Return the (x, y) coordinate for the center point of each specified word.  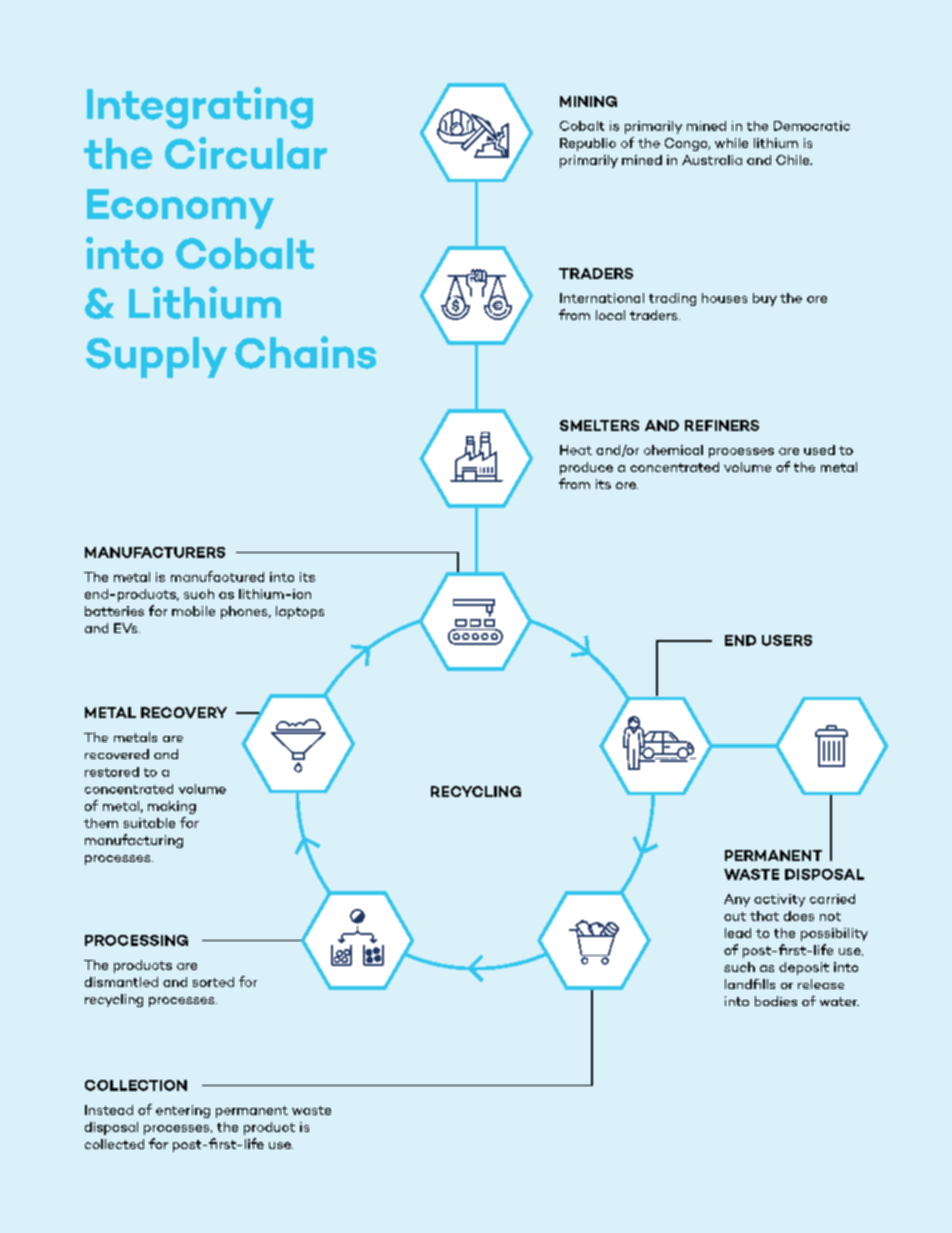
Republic (588, 144)
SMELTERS (599, 425)
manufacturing (134, 841)
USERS (787, 640)
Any (737, 900)
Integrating (200, 108)
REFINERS (722, 425)
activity (779, 900)
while (731, 143)
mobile (193, 611)
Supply (156, 357)
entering (183, 1111)
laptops (300, 612)
